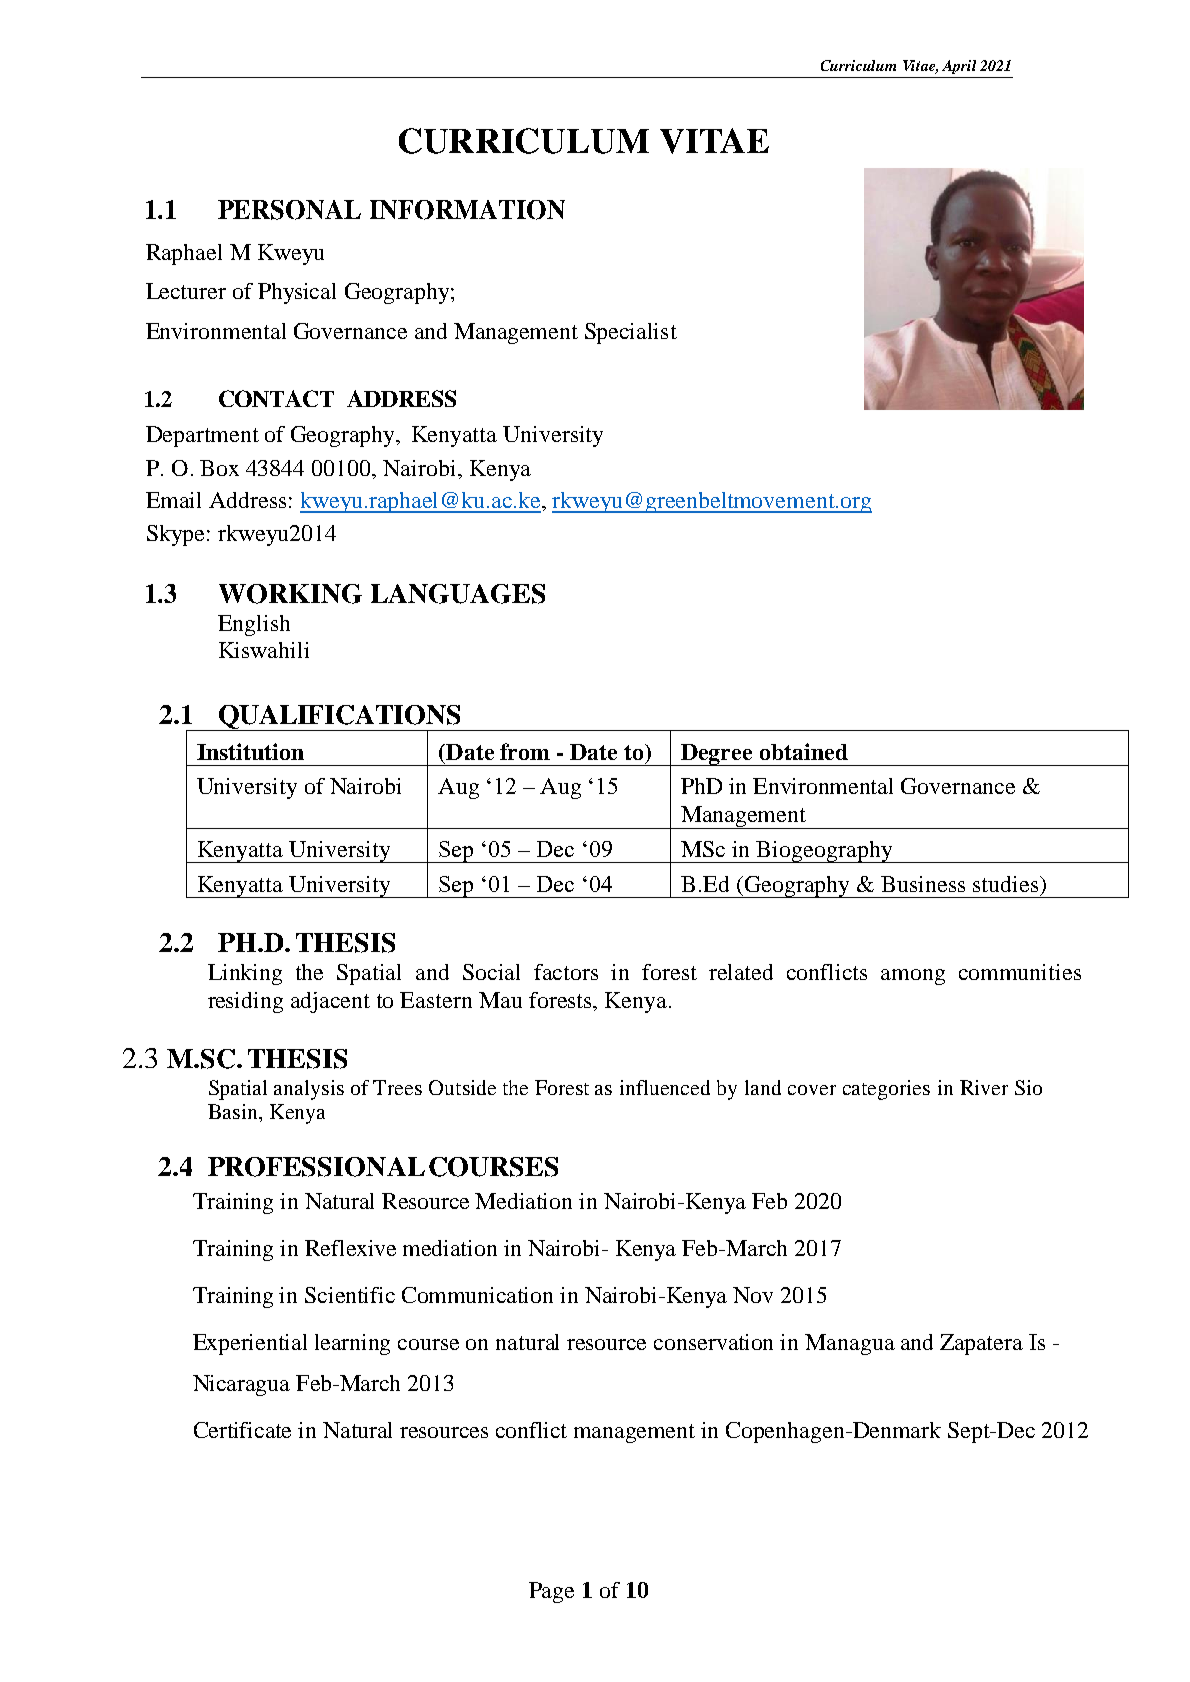 Image resolution: width=1190 pixels, height=1682 pixels. What do you see at coordinates (525, 751) in the screenshot?
I see `from` at bounding box center [525, 751].
